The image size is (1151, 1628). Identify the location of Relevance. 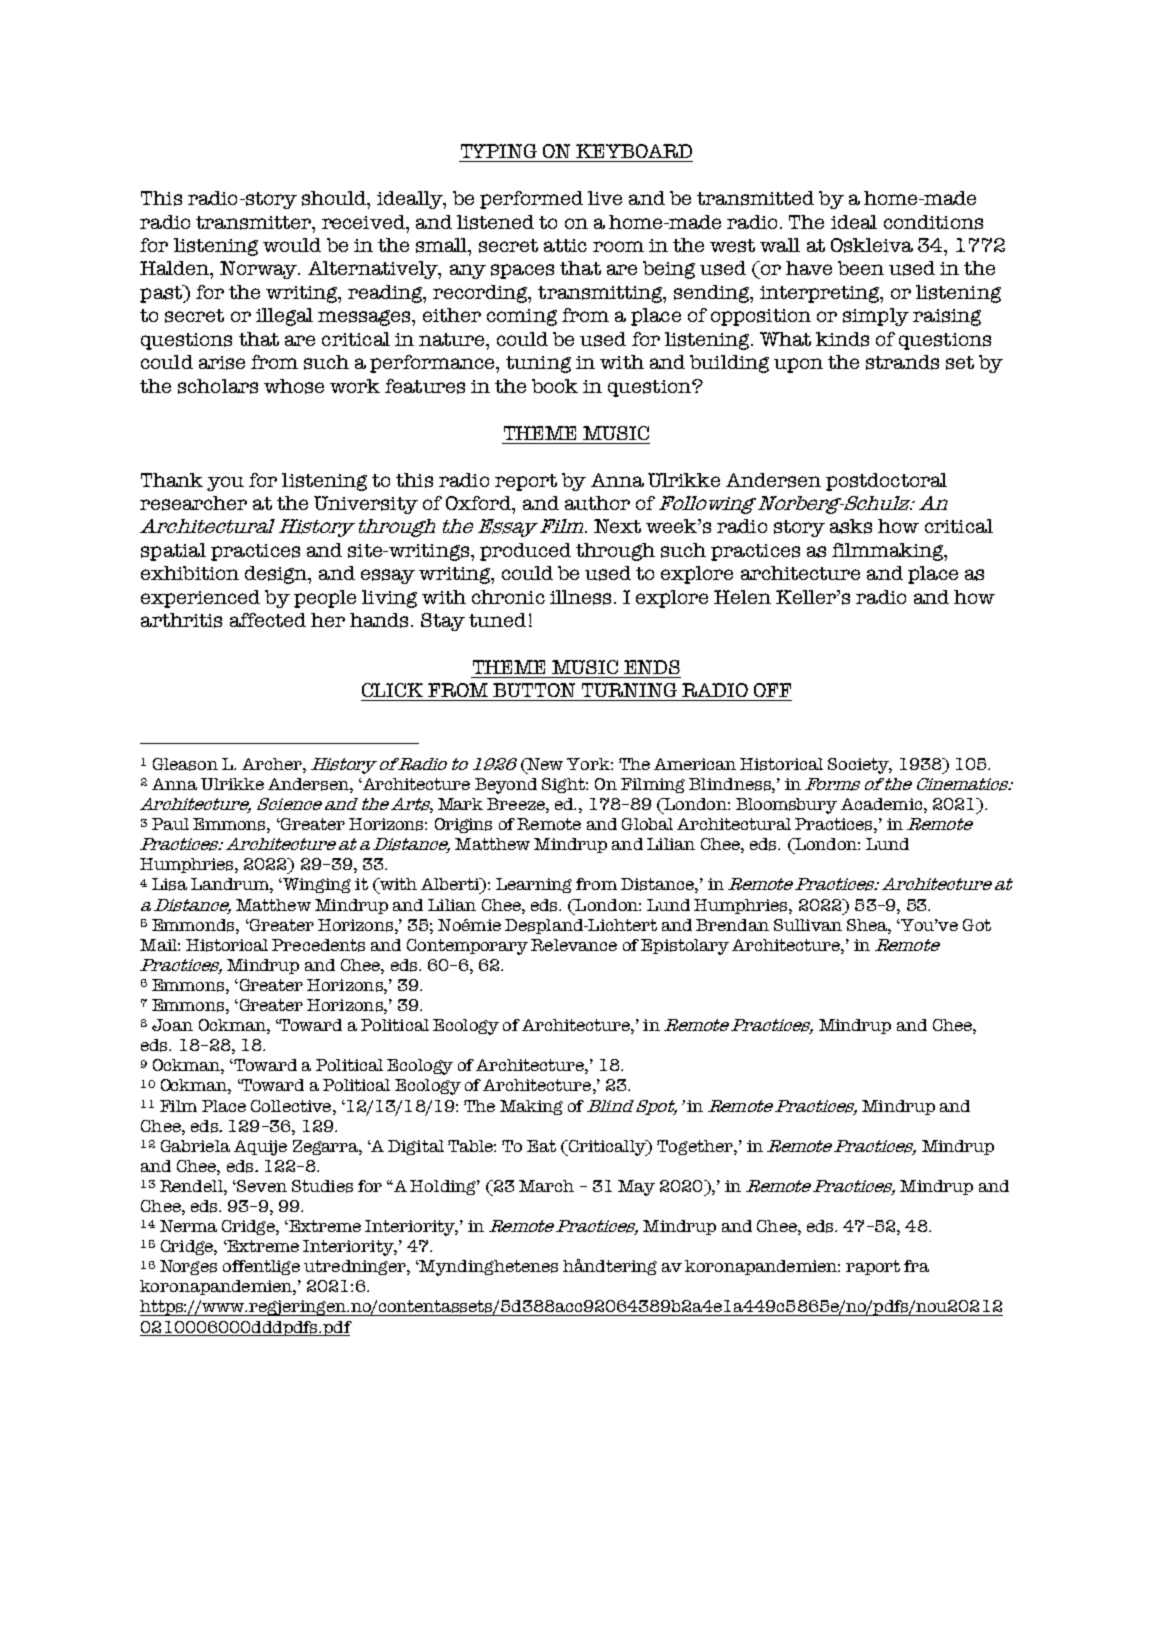
(574, 945).
